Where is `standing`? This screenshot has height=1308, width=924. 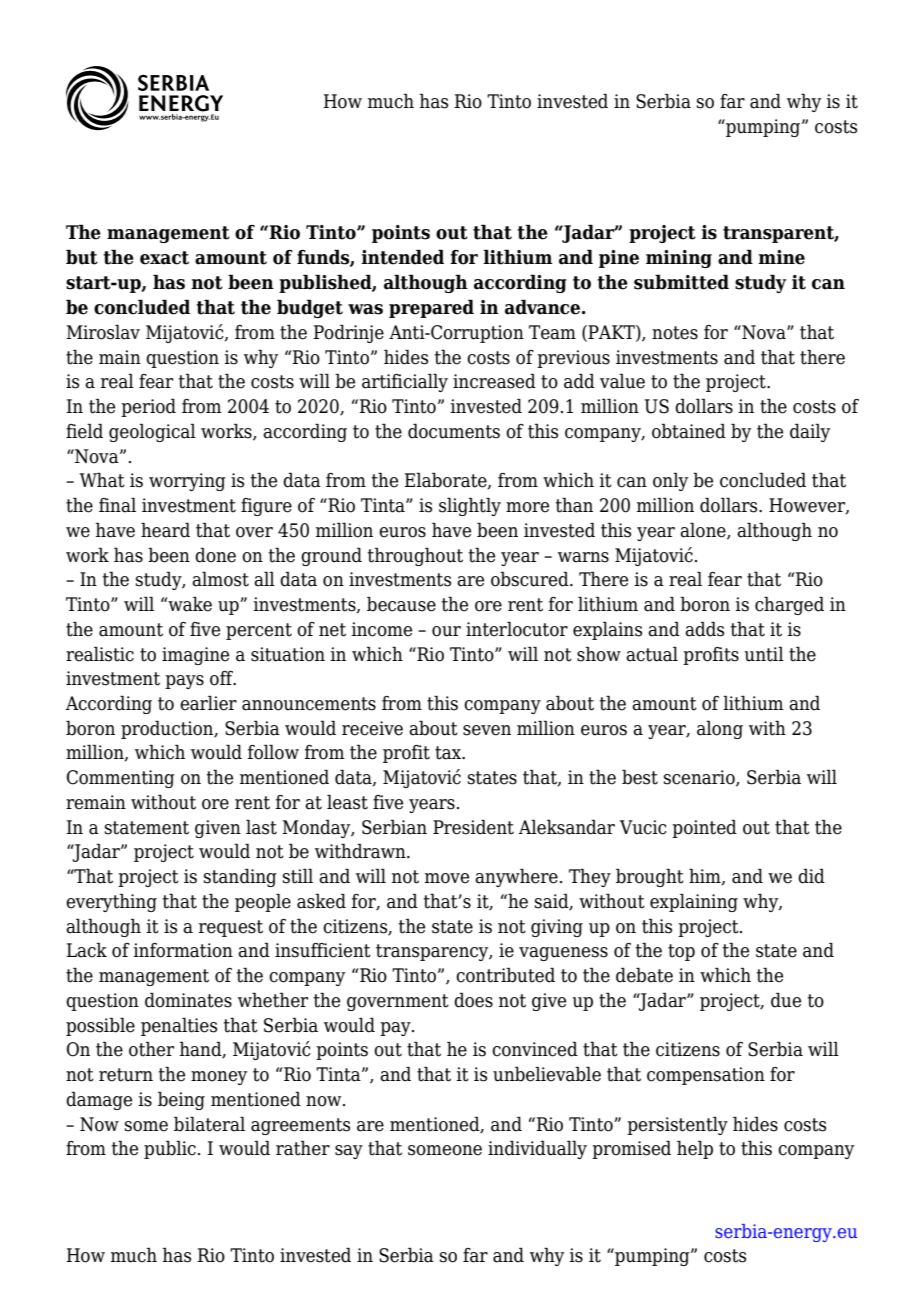 standing is located at coordinates (240, 877).
